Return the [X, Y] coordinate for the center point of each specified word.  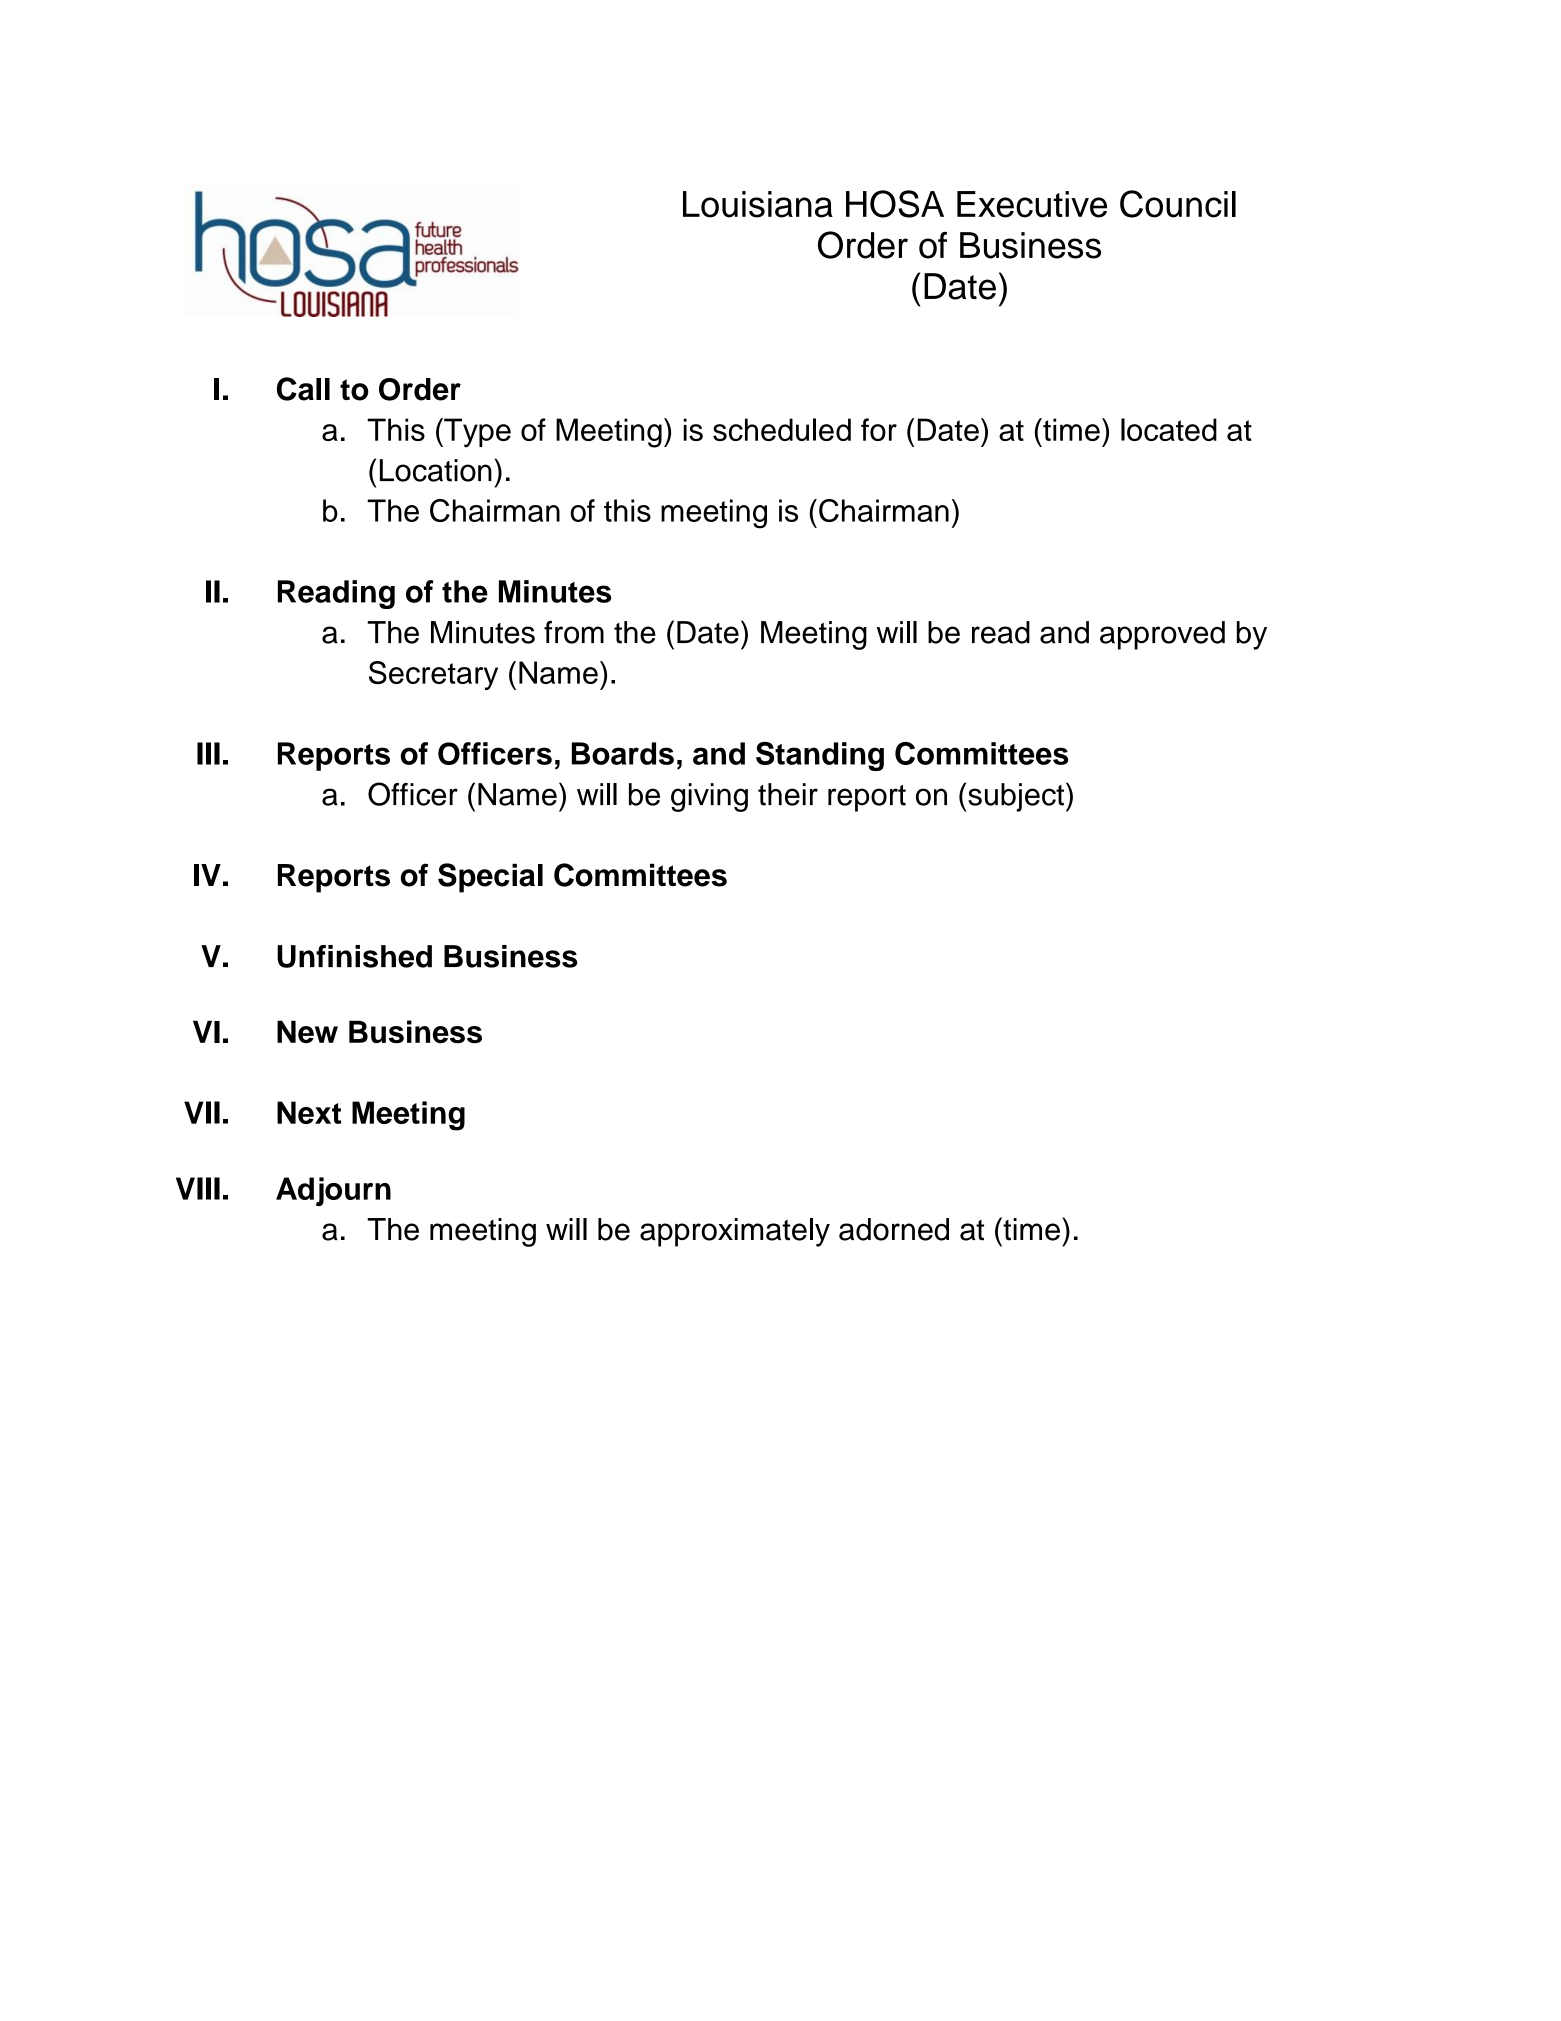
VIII [198, 1188]
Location [436, 470]
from [574, 632]
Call [303, 389]
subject [1017, 797]
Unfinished [354, 956]
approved [1162, 635]
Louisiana [758, 204]
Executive [1032, 204]
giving [709, 797]
